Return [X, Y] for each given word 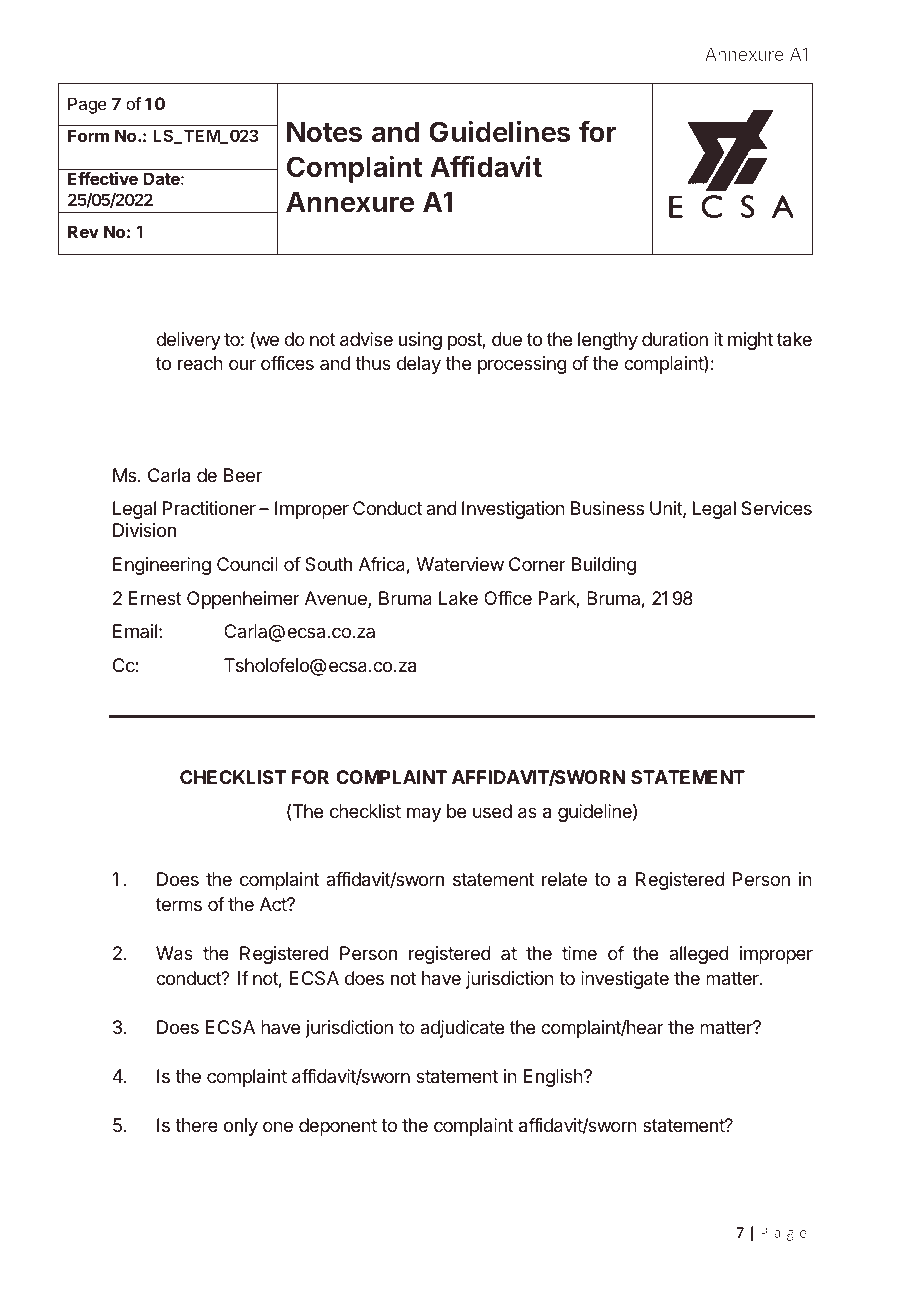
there [196, 1125]
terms [179, 904]
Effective [103, 178]
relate [564, 879]
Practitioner [209, 508]
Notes [324, 131]
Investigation [513, 510]
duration [675, 339]
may [424, 814]
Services [776, 508]
